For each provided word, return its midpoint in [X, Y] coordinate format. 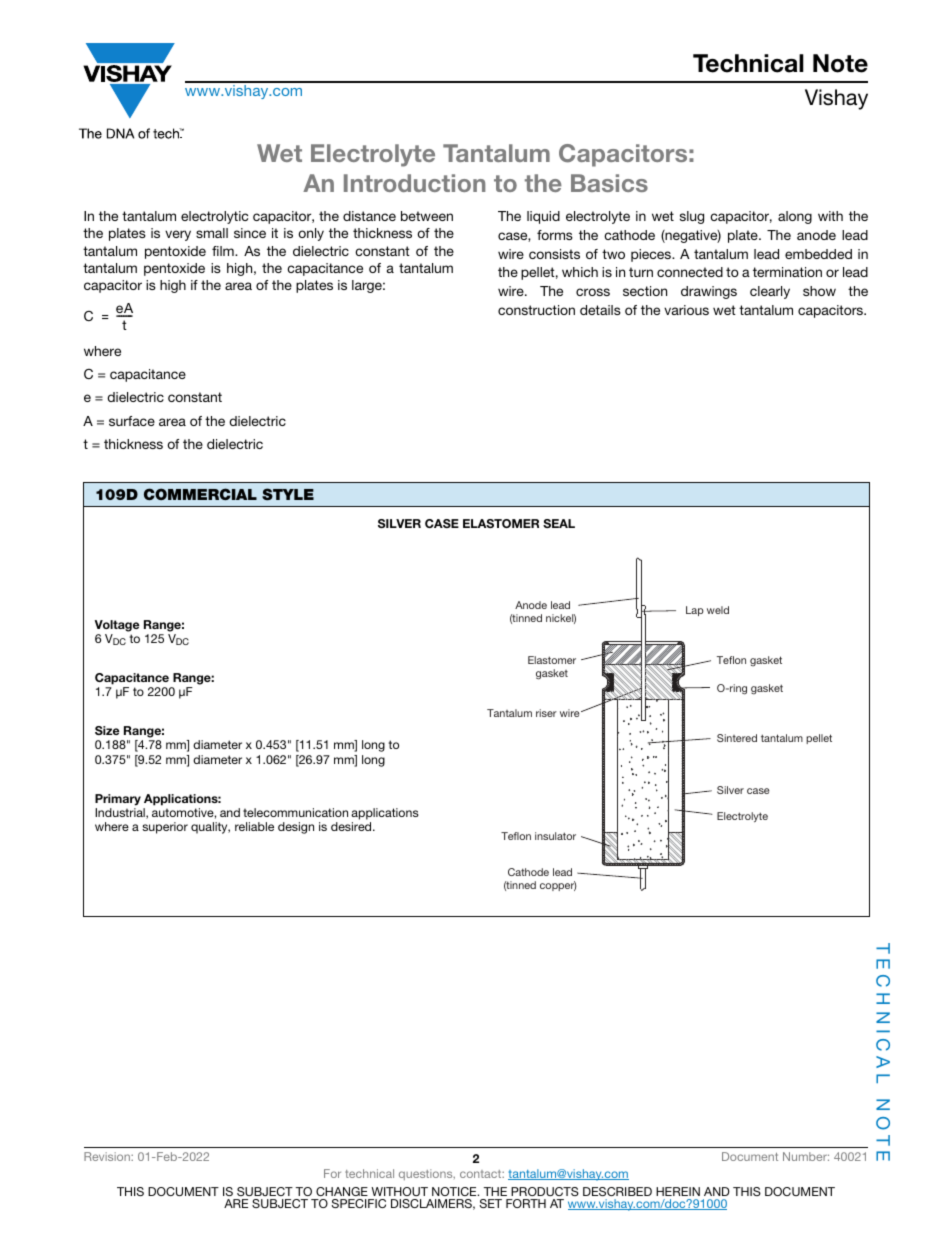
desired [352, 826]
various [686, 310]
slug [692, 217]
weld [718, 610]
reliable [254, 826]
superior [165, 828]
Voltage [117, 626]
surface [132, 421]
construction [536, 310]
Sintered [737, 738]
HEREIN [678, 1191]
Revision [108, 1156]
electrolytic [214, 217]
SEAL [559, 523]
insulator [555, 836]
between [427, 216]
